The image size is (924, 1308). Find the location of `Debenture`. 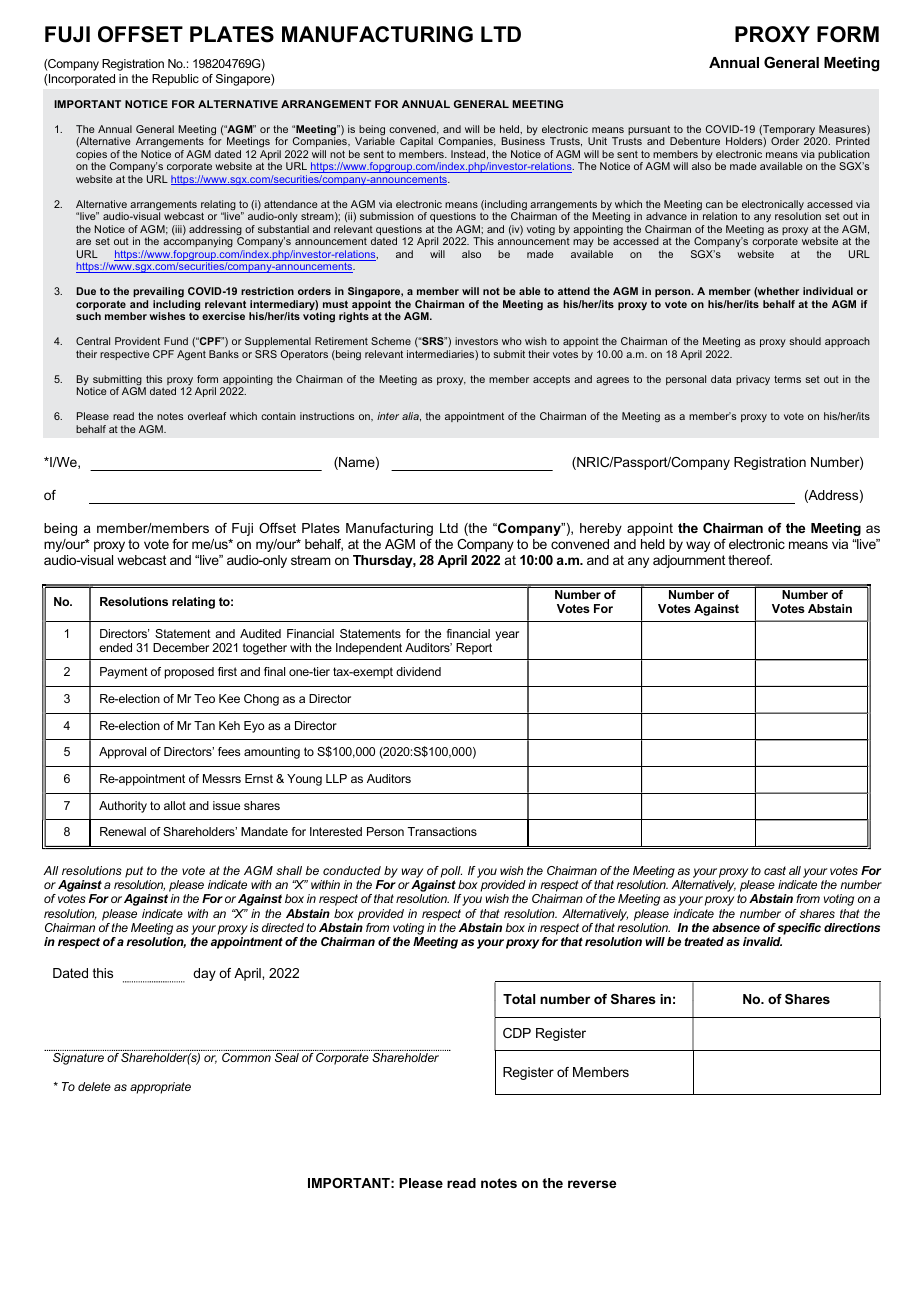

Debenture is located at coordinates (695, 141).
